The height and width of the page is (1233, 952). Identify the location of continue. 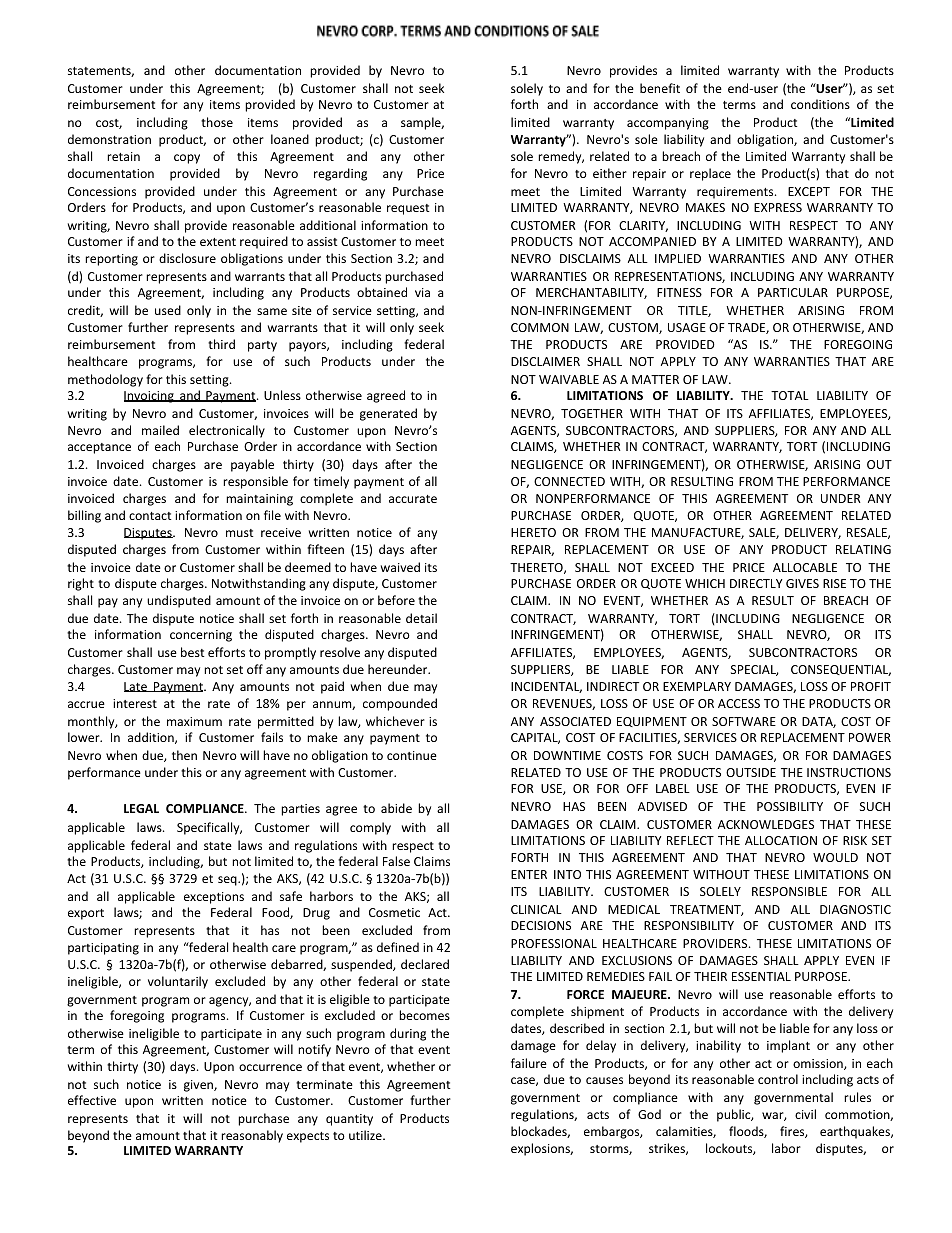
(412, 755).
